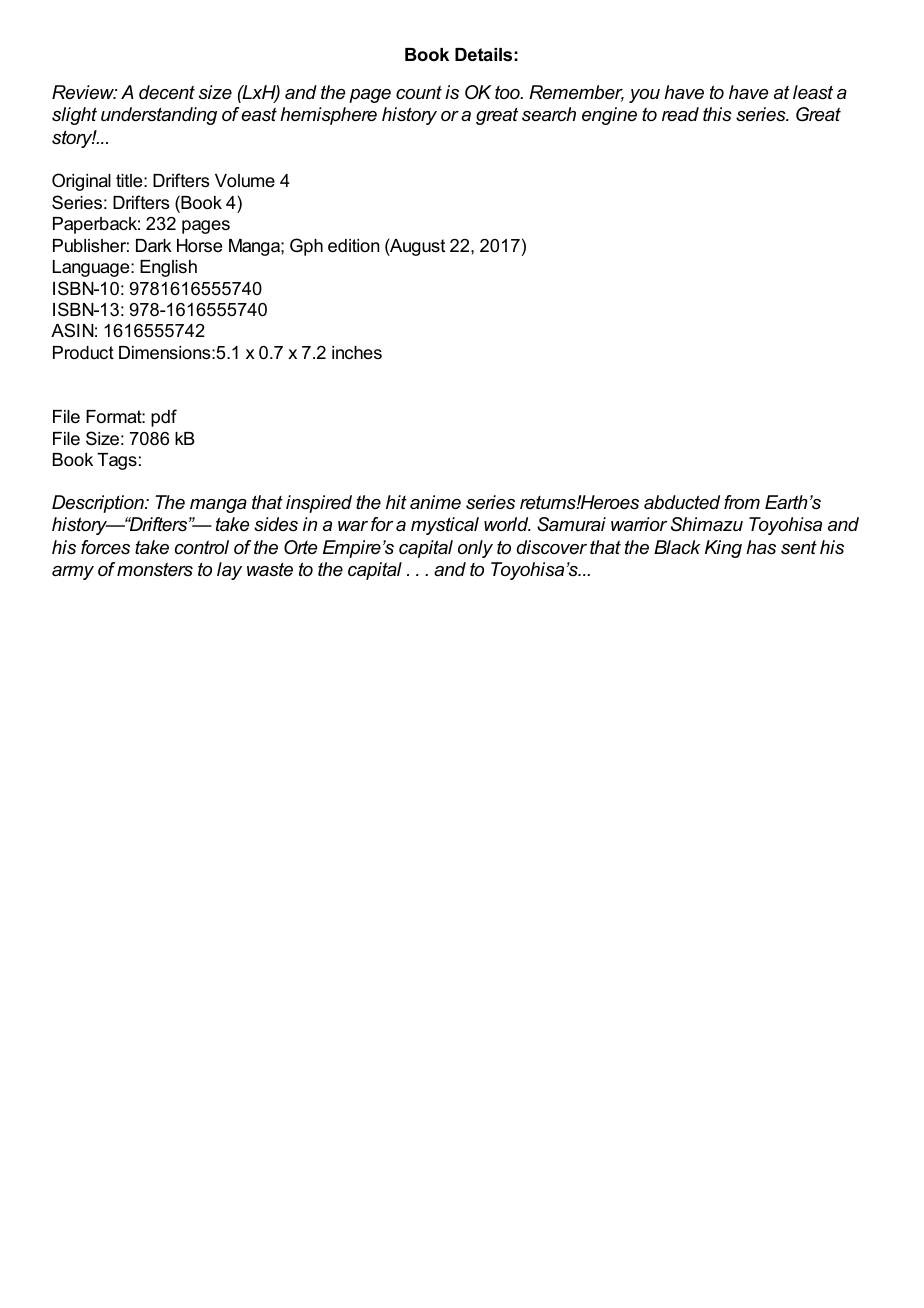 The height and width of the screenshot is (1308, 924). I want to click on count, so click(419, 92).
